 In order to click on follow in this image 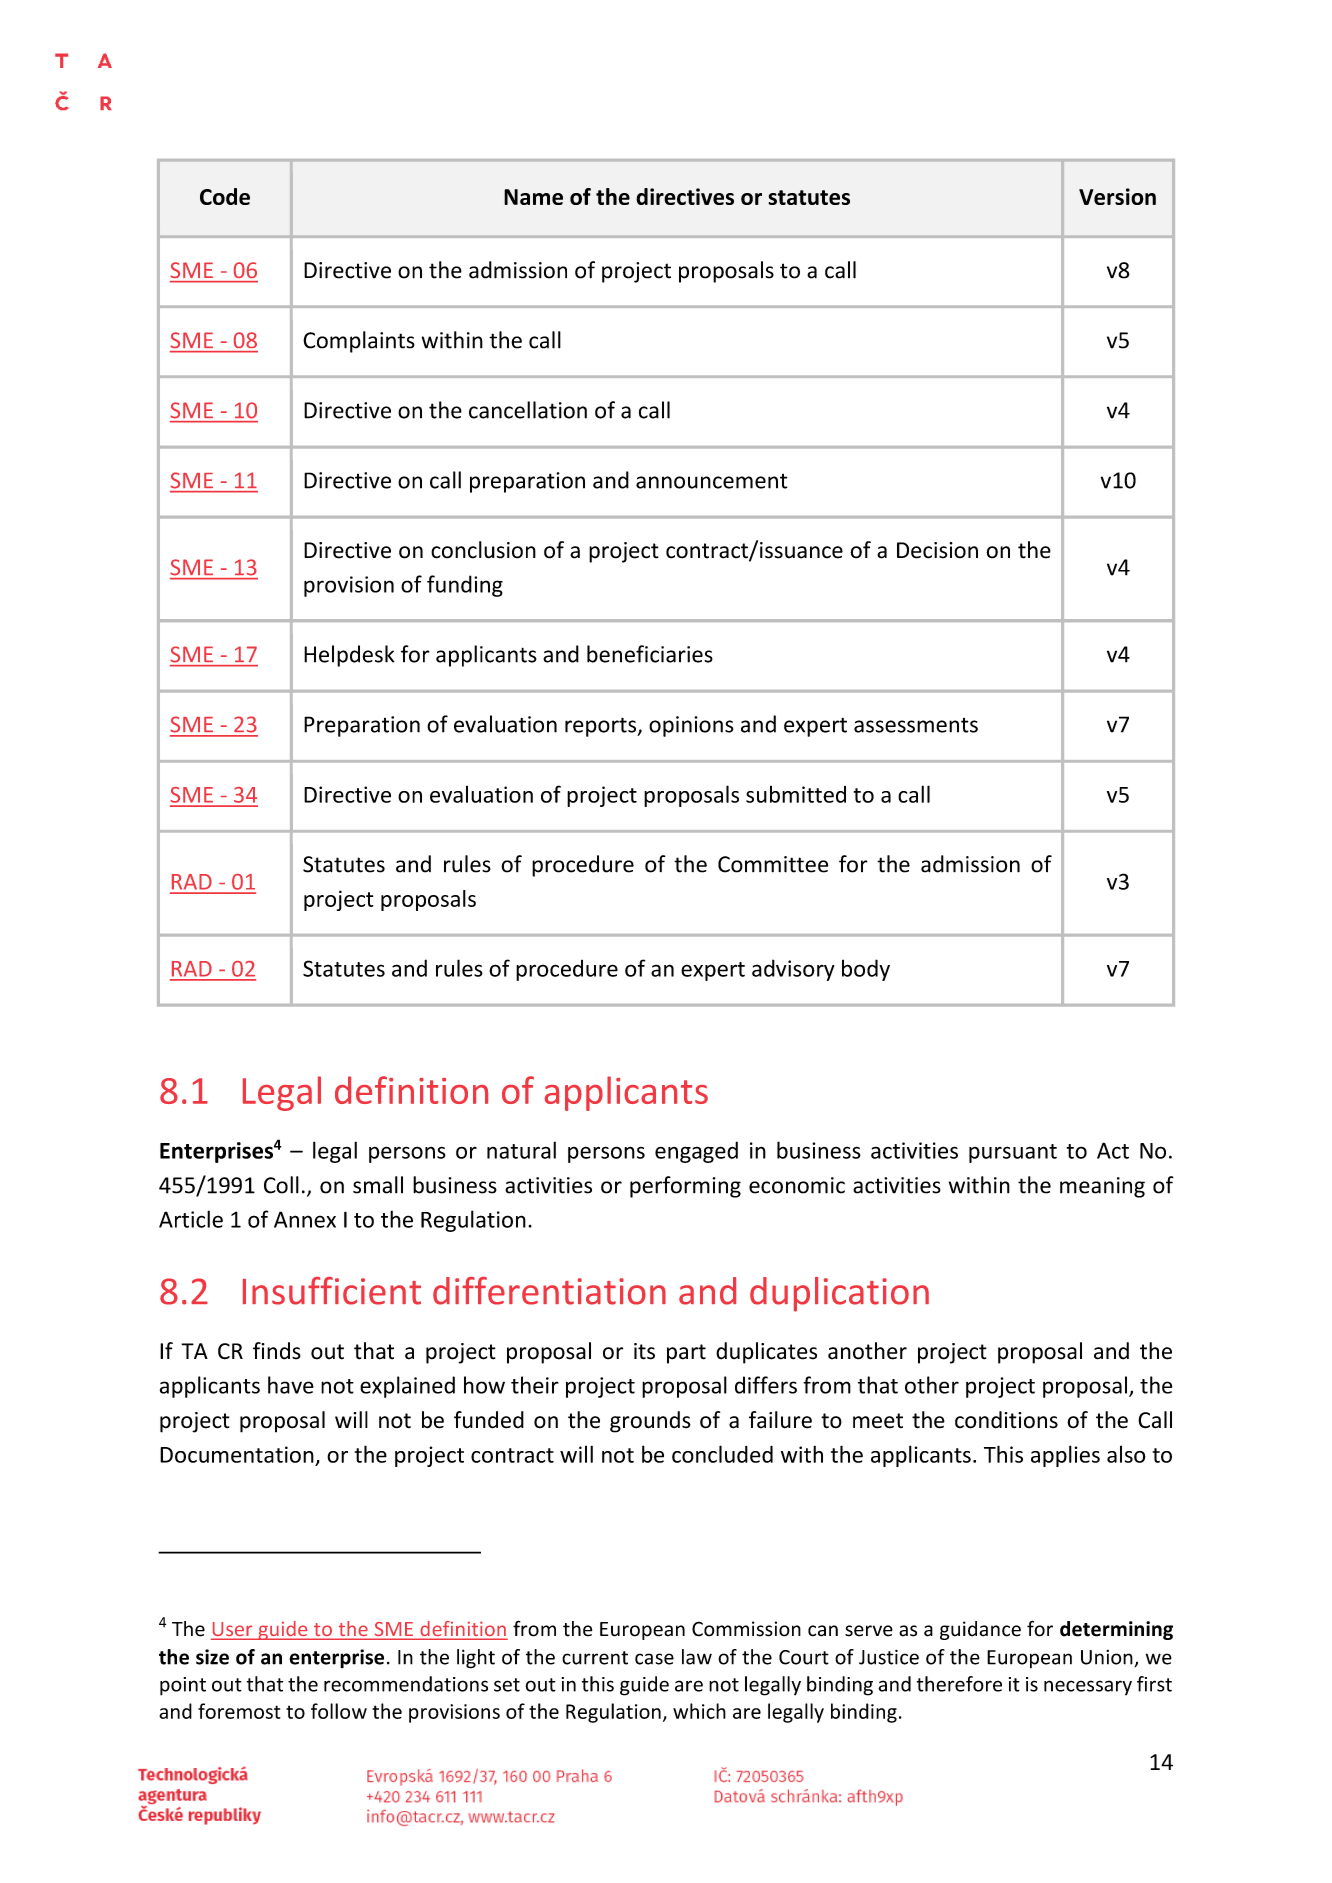, I will do `click(339, 1711)`.
